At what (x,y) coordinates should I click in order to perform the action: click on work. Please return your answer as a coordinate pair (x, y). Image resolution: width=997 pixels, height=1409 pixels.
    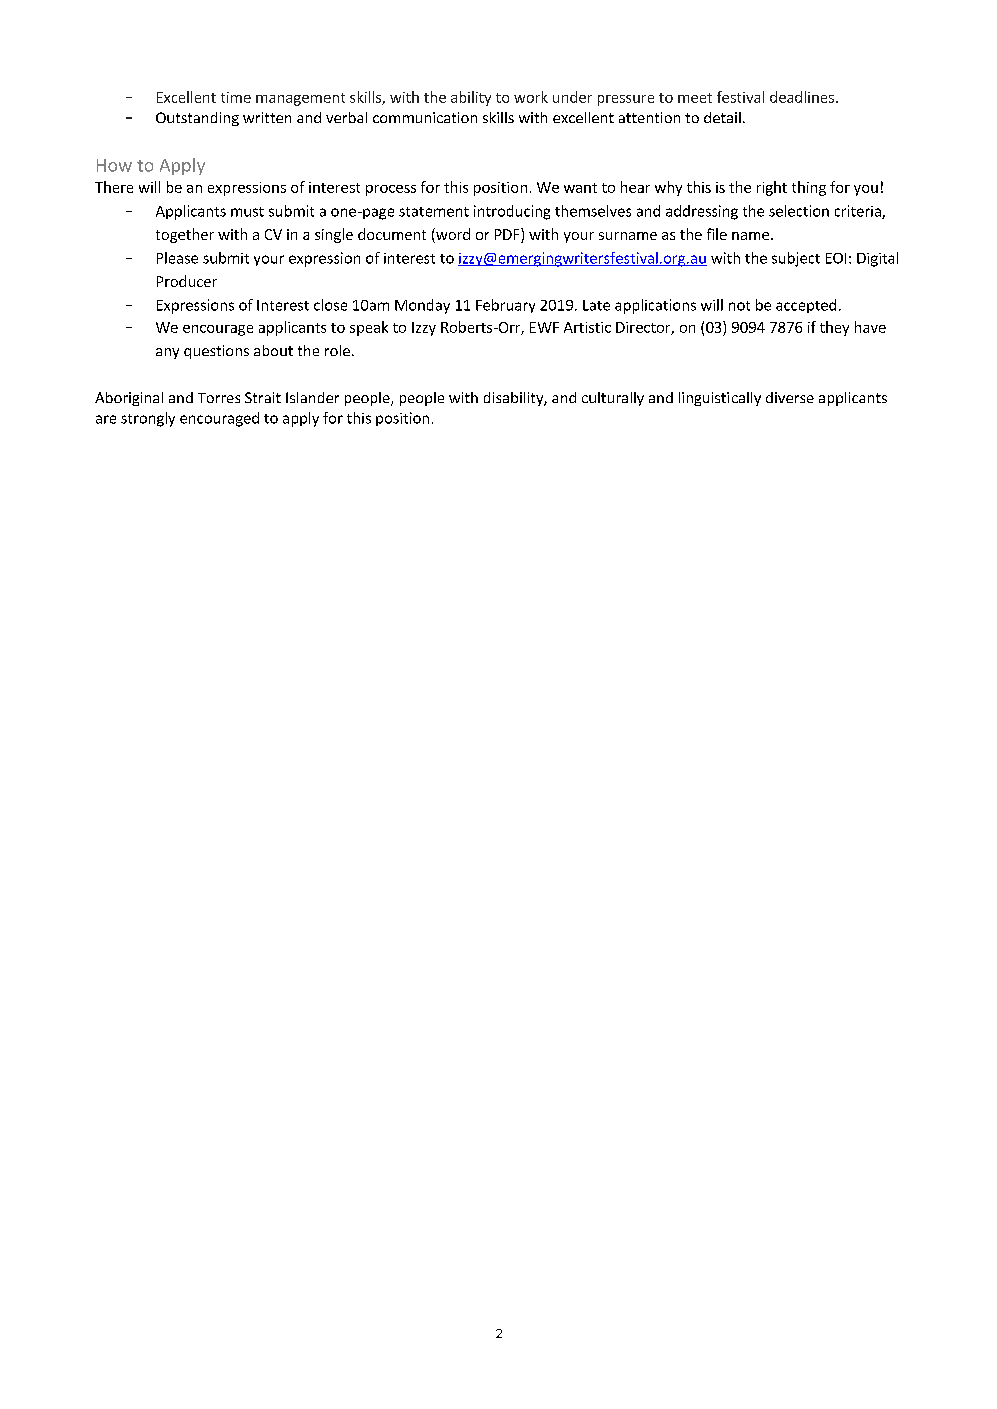
    Looking at the image, I should click on (531, 97).
